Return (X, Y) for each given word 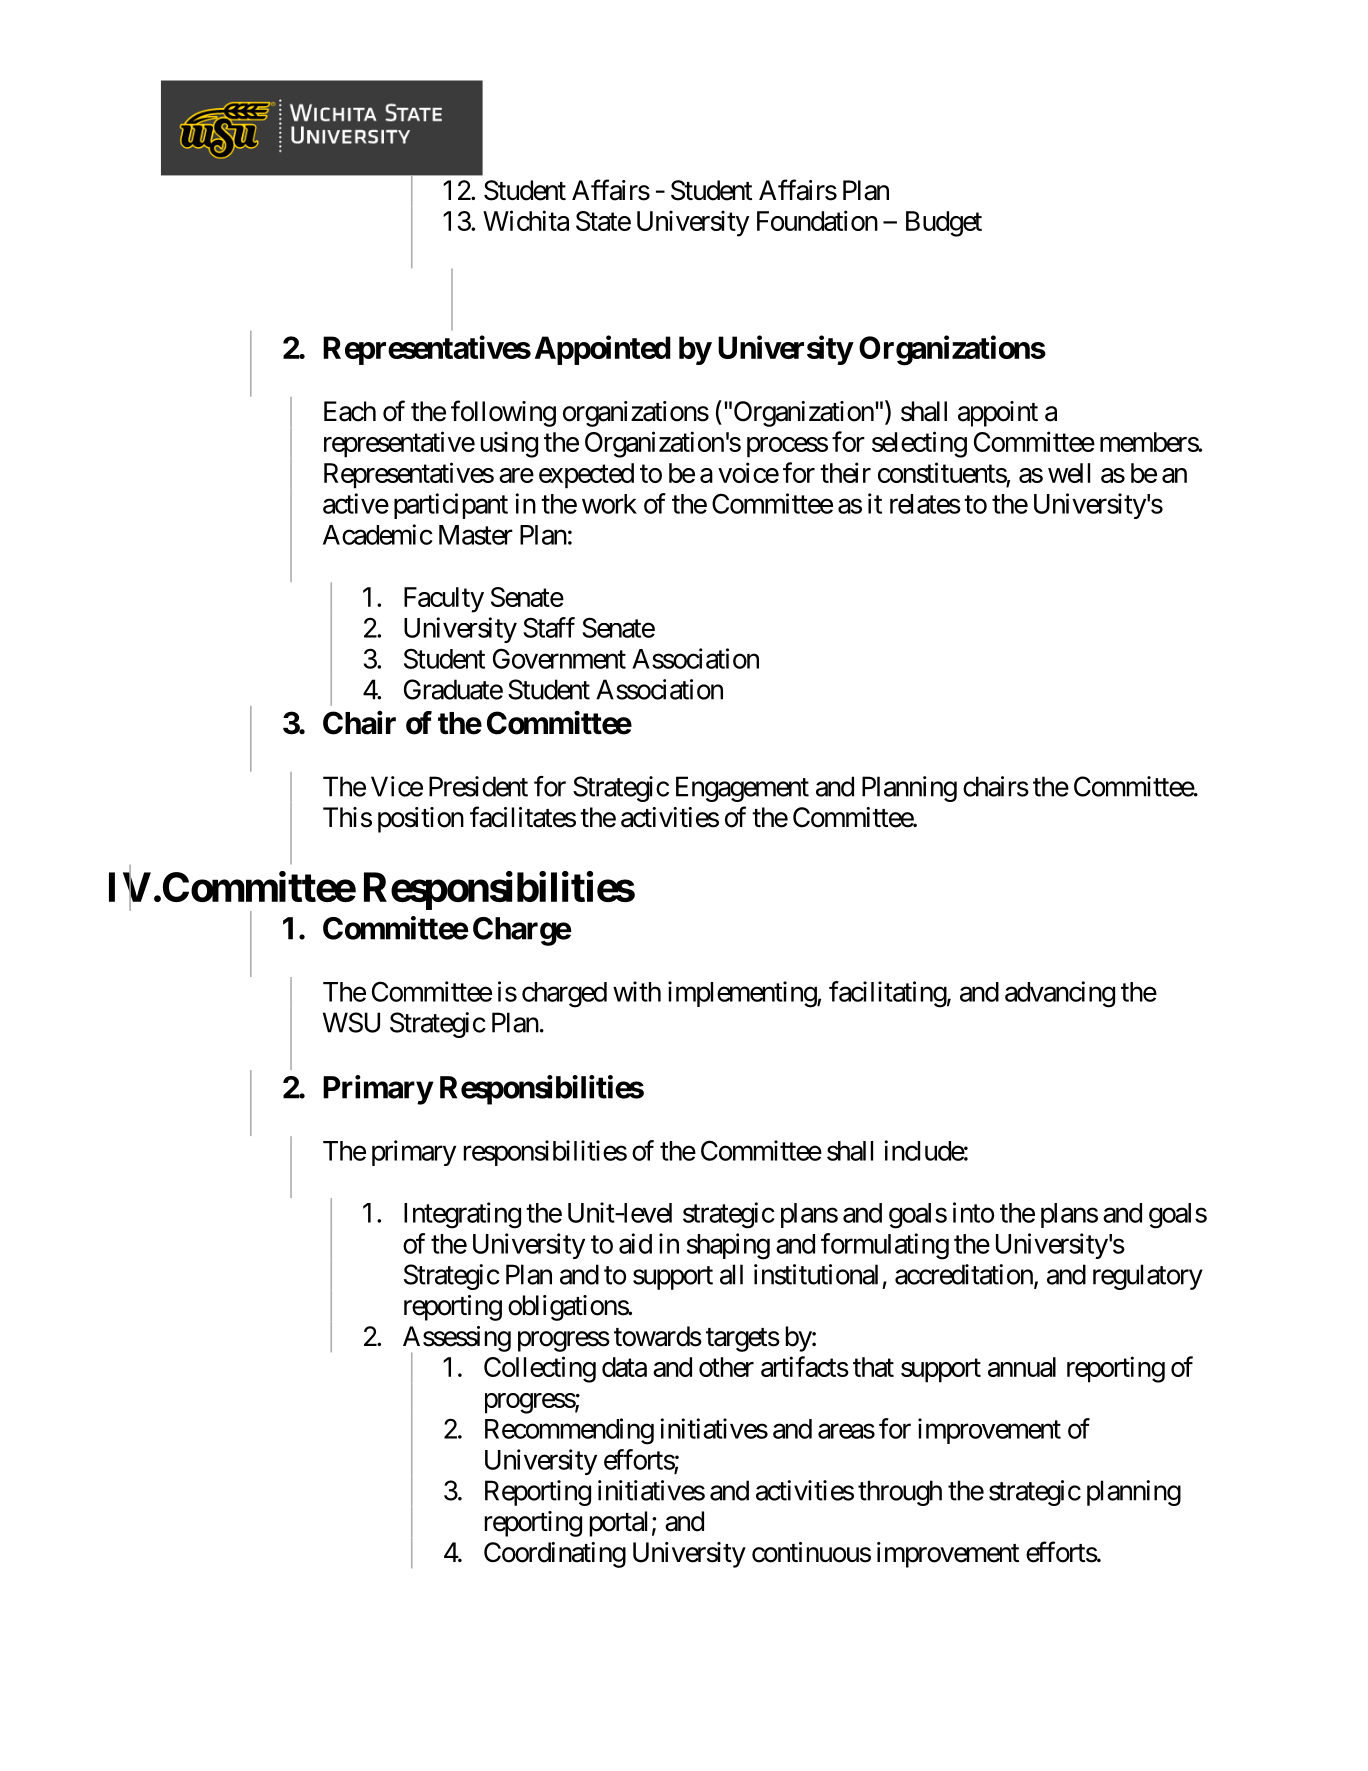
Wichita (526, 220)
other (726, 1367)
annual (1022, 1367)
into (973, 1212)
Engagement (742, 789)
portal (618, 1524)
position (421, 820)
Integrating (462, 1215)
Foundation (817, 220)
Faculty (444, 600)
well (1069, 473)
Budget (944, 224)
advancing (1060, 994)
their (845, 472)
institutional (816, 1274)
